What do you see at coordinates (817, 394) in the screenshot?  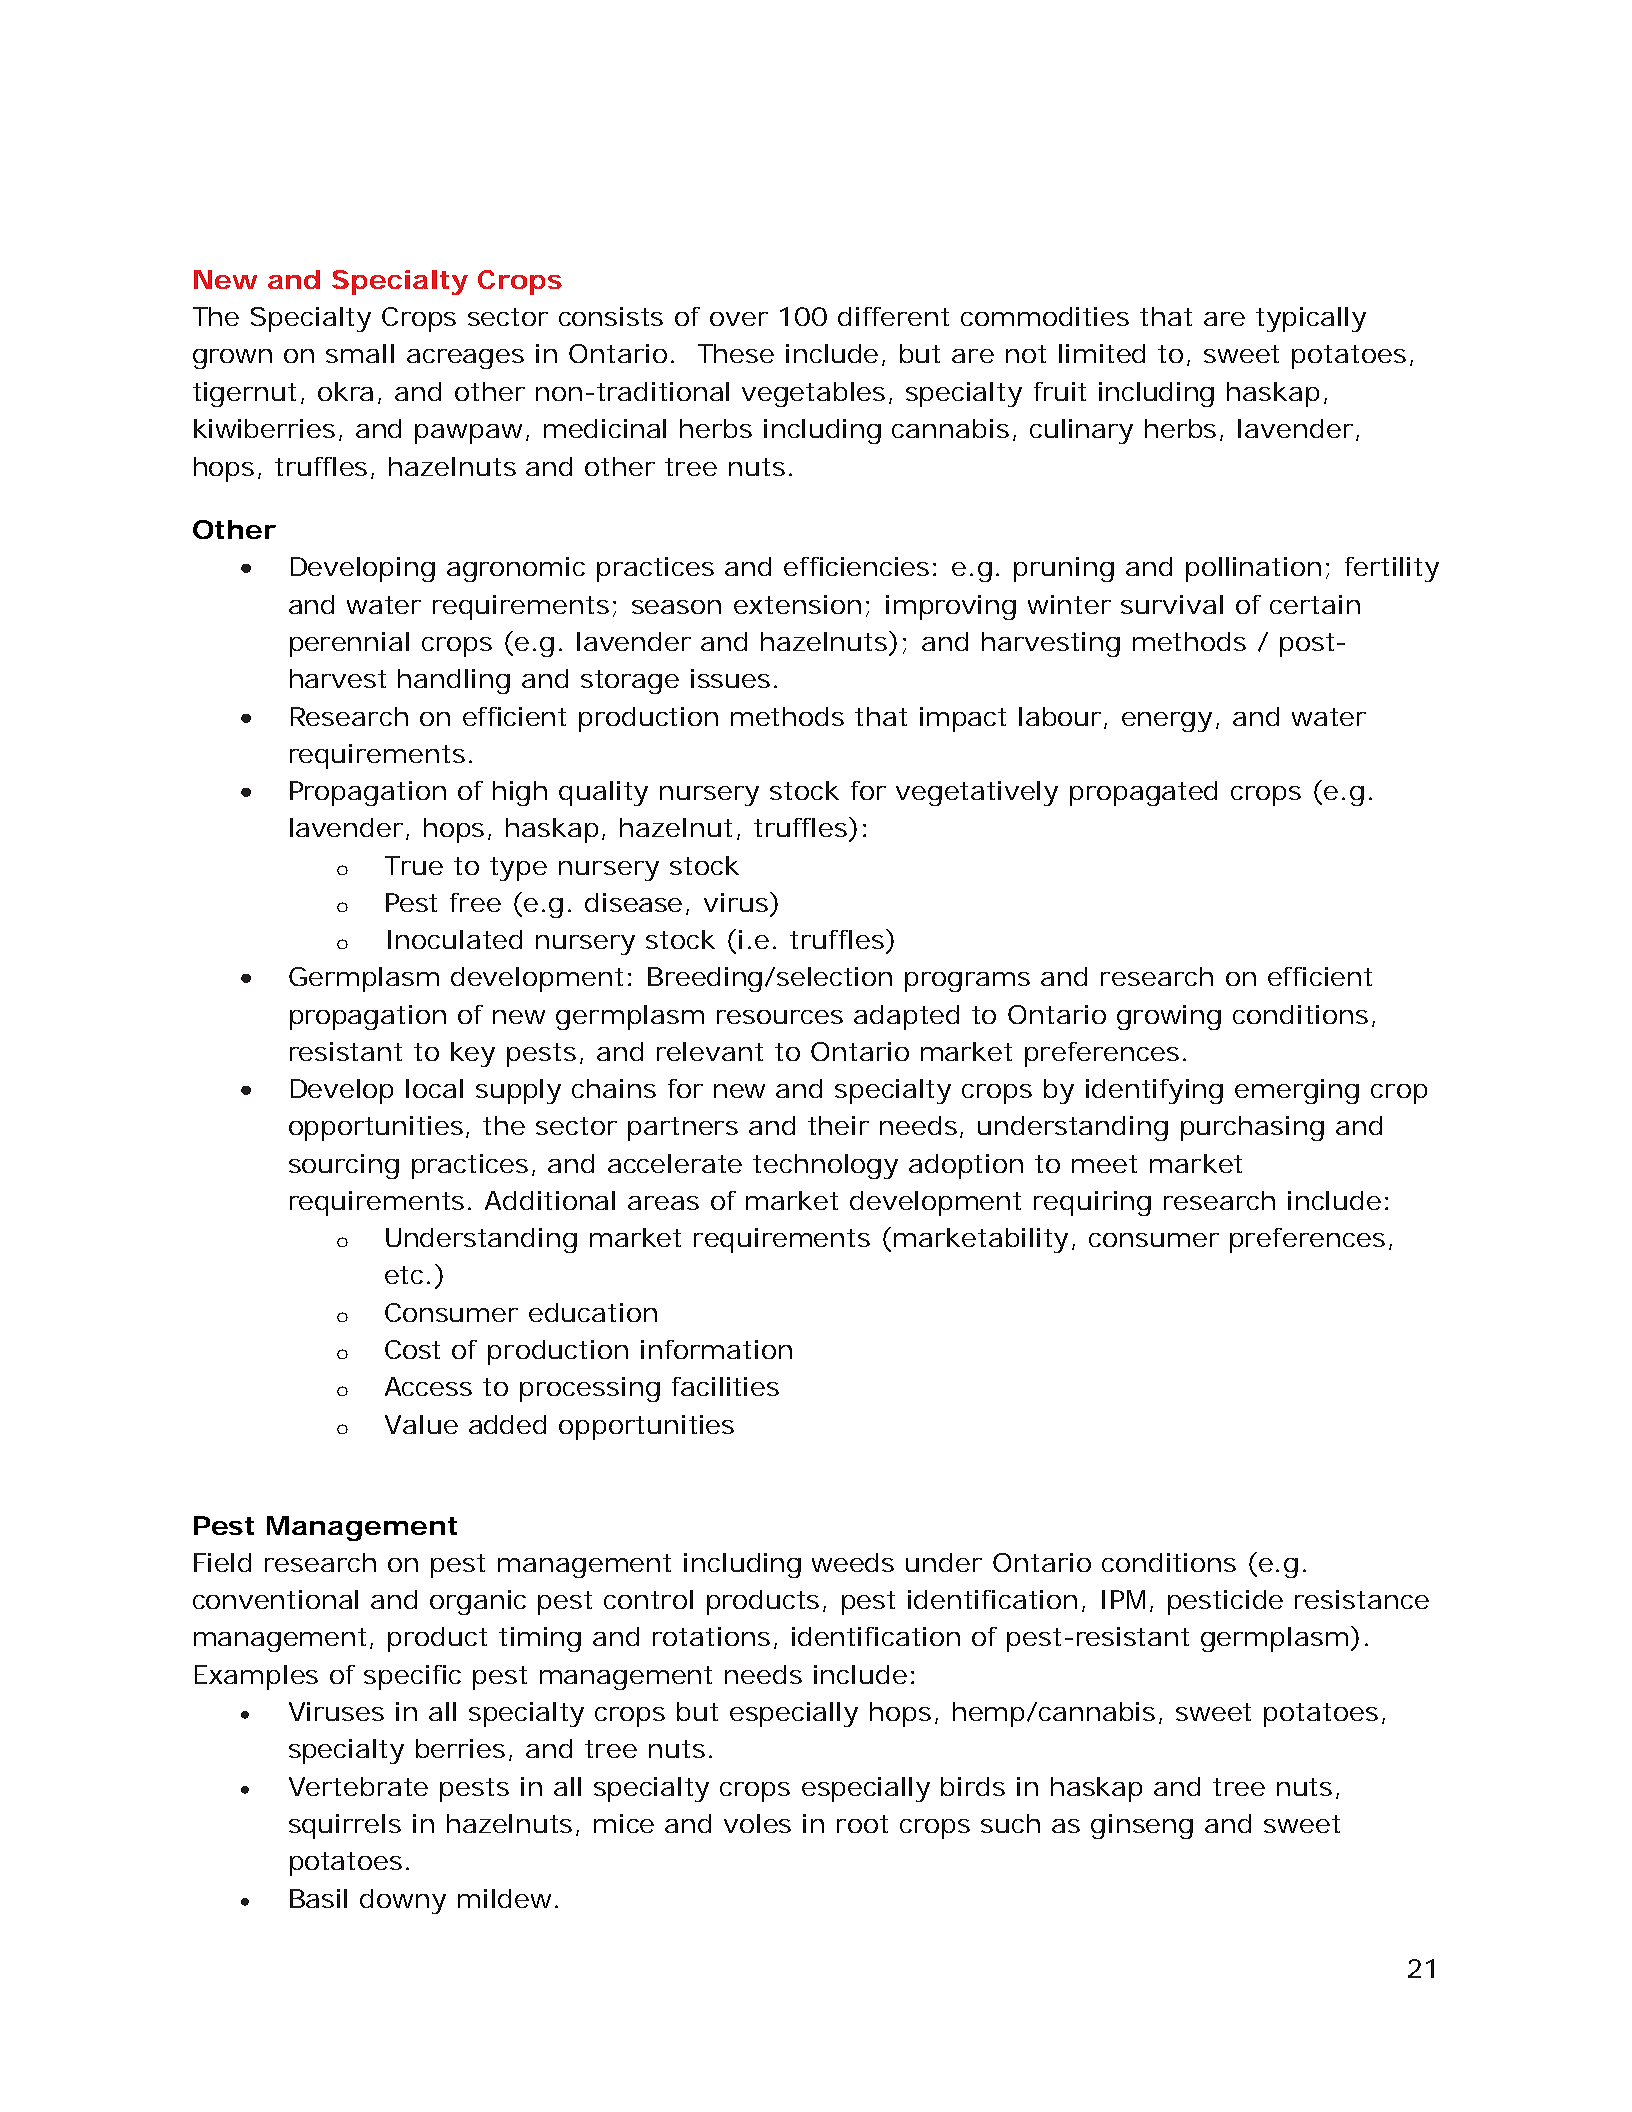 I see `vegetables` at bounding box center [817, 394].
